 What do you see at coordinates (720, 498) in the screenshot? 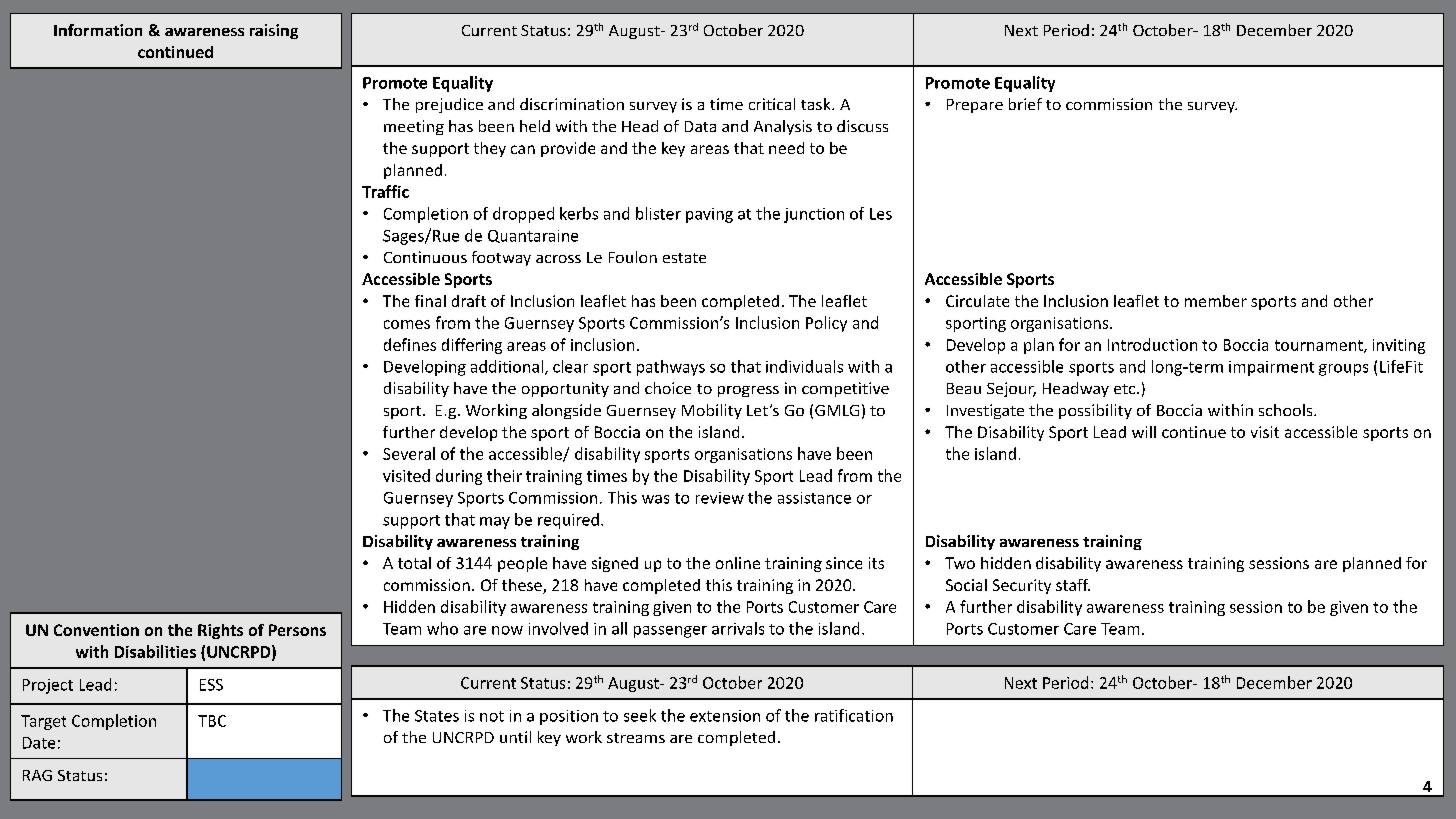
I see `review` at bounding box center [720, 498].
